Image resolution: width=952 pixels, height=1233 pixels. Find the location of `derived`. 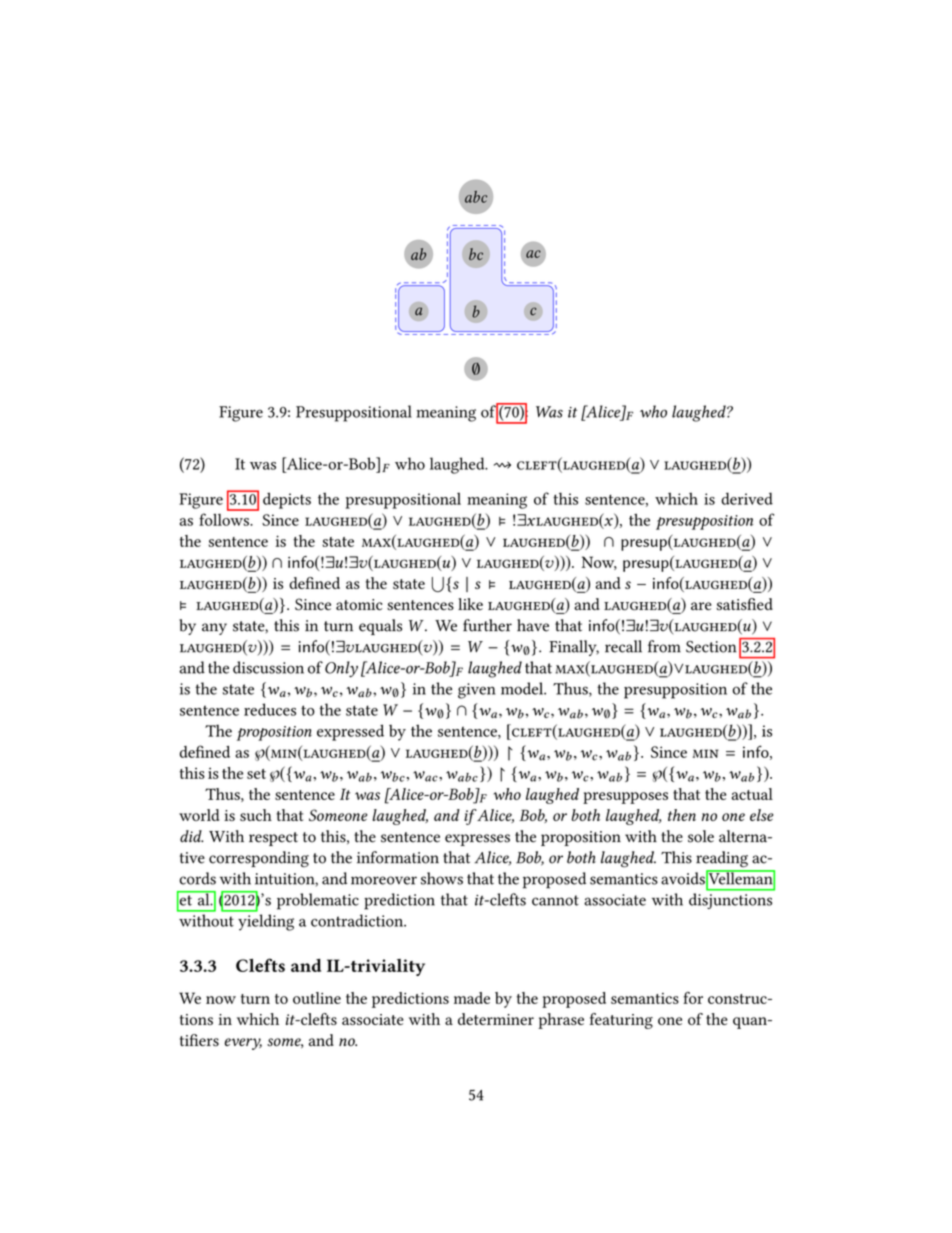

derived is located at coordinates (747, 498).
